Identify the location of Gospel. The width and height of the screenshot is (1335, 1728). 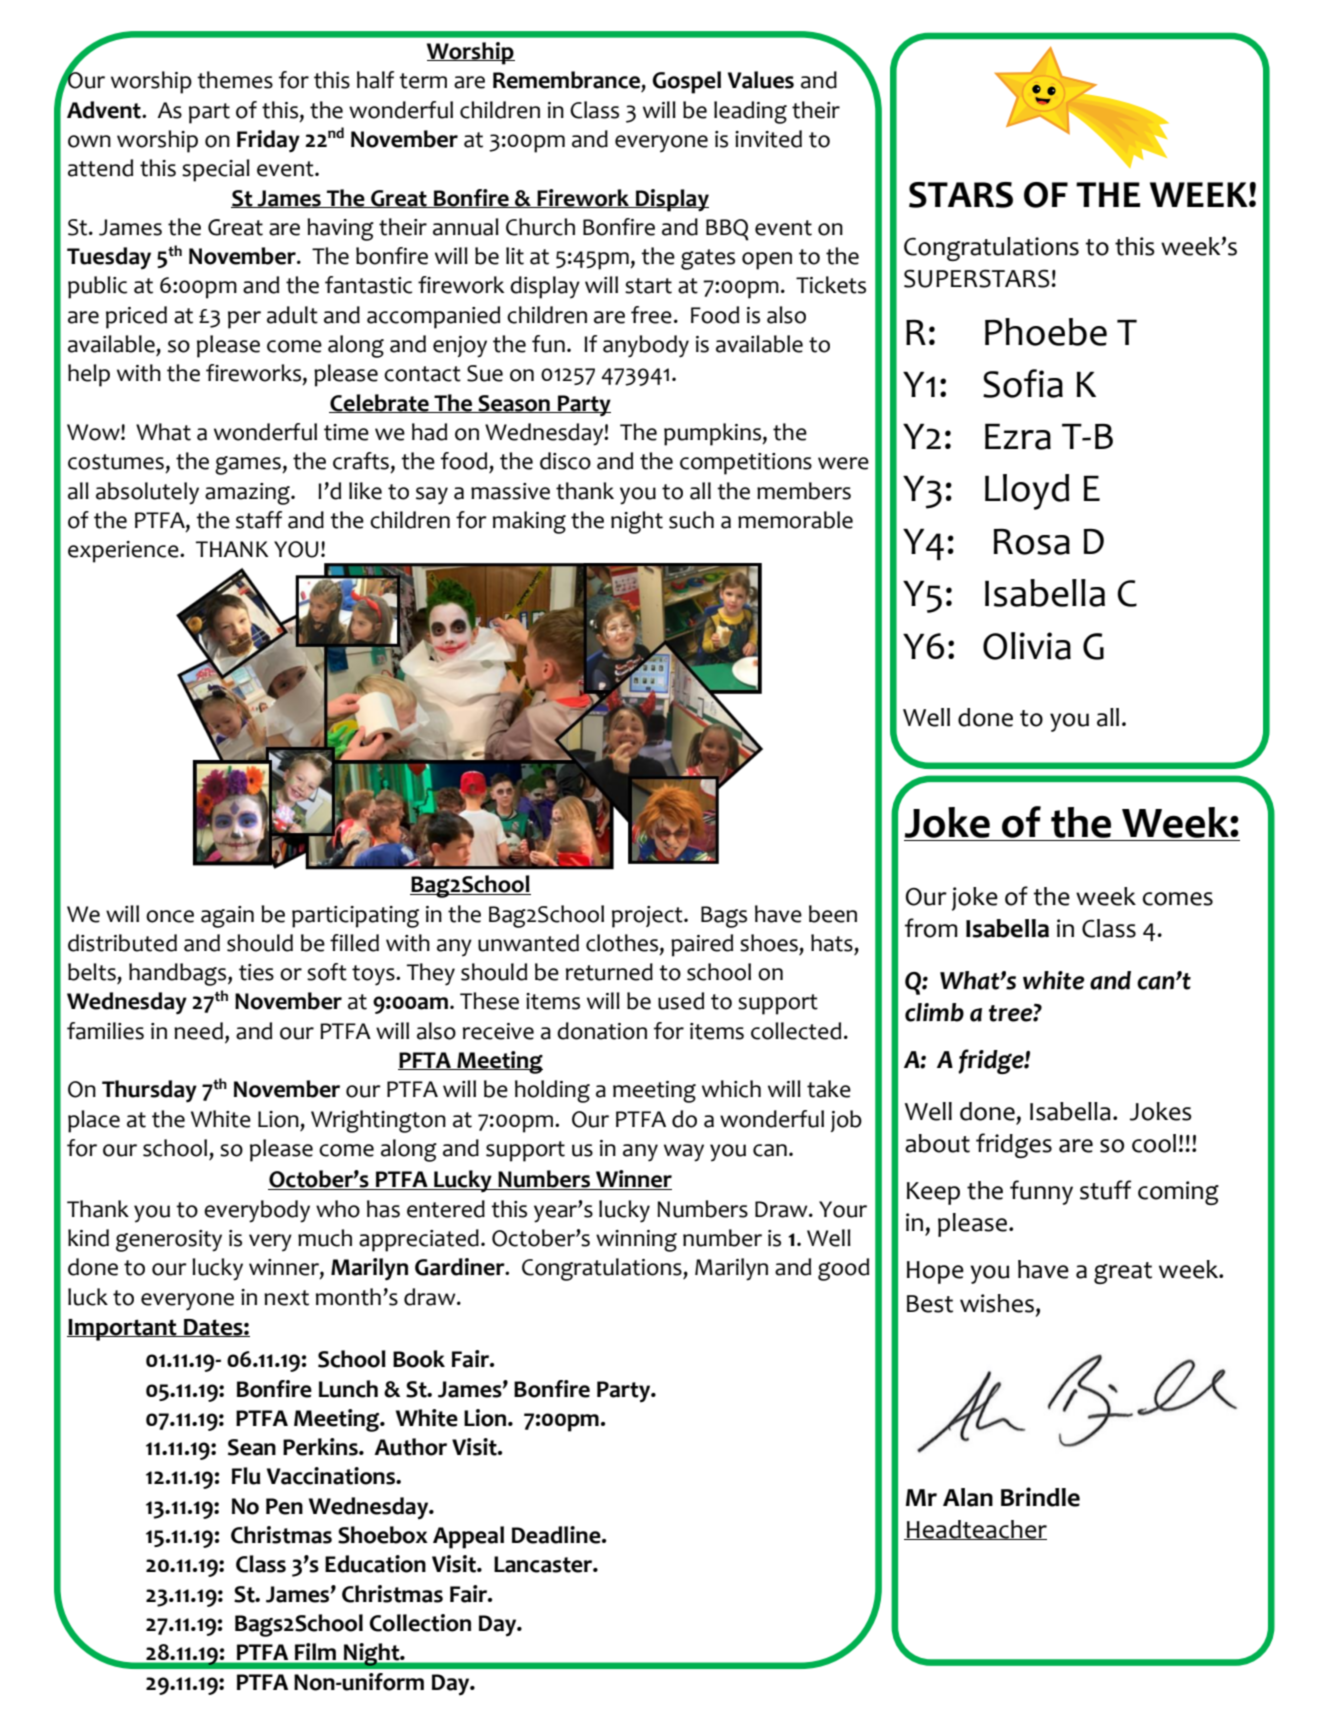
(686, 82).
